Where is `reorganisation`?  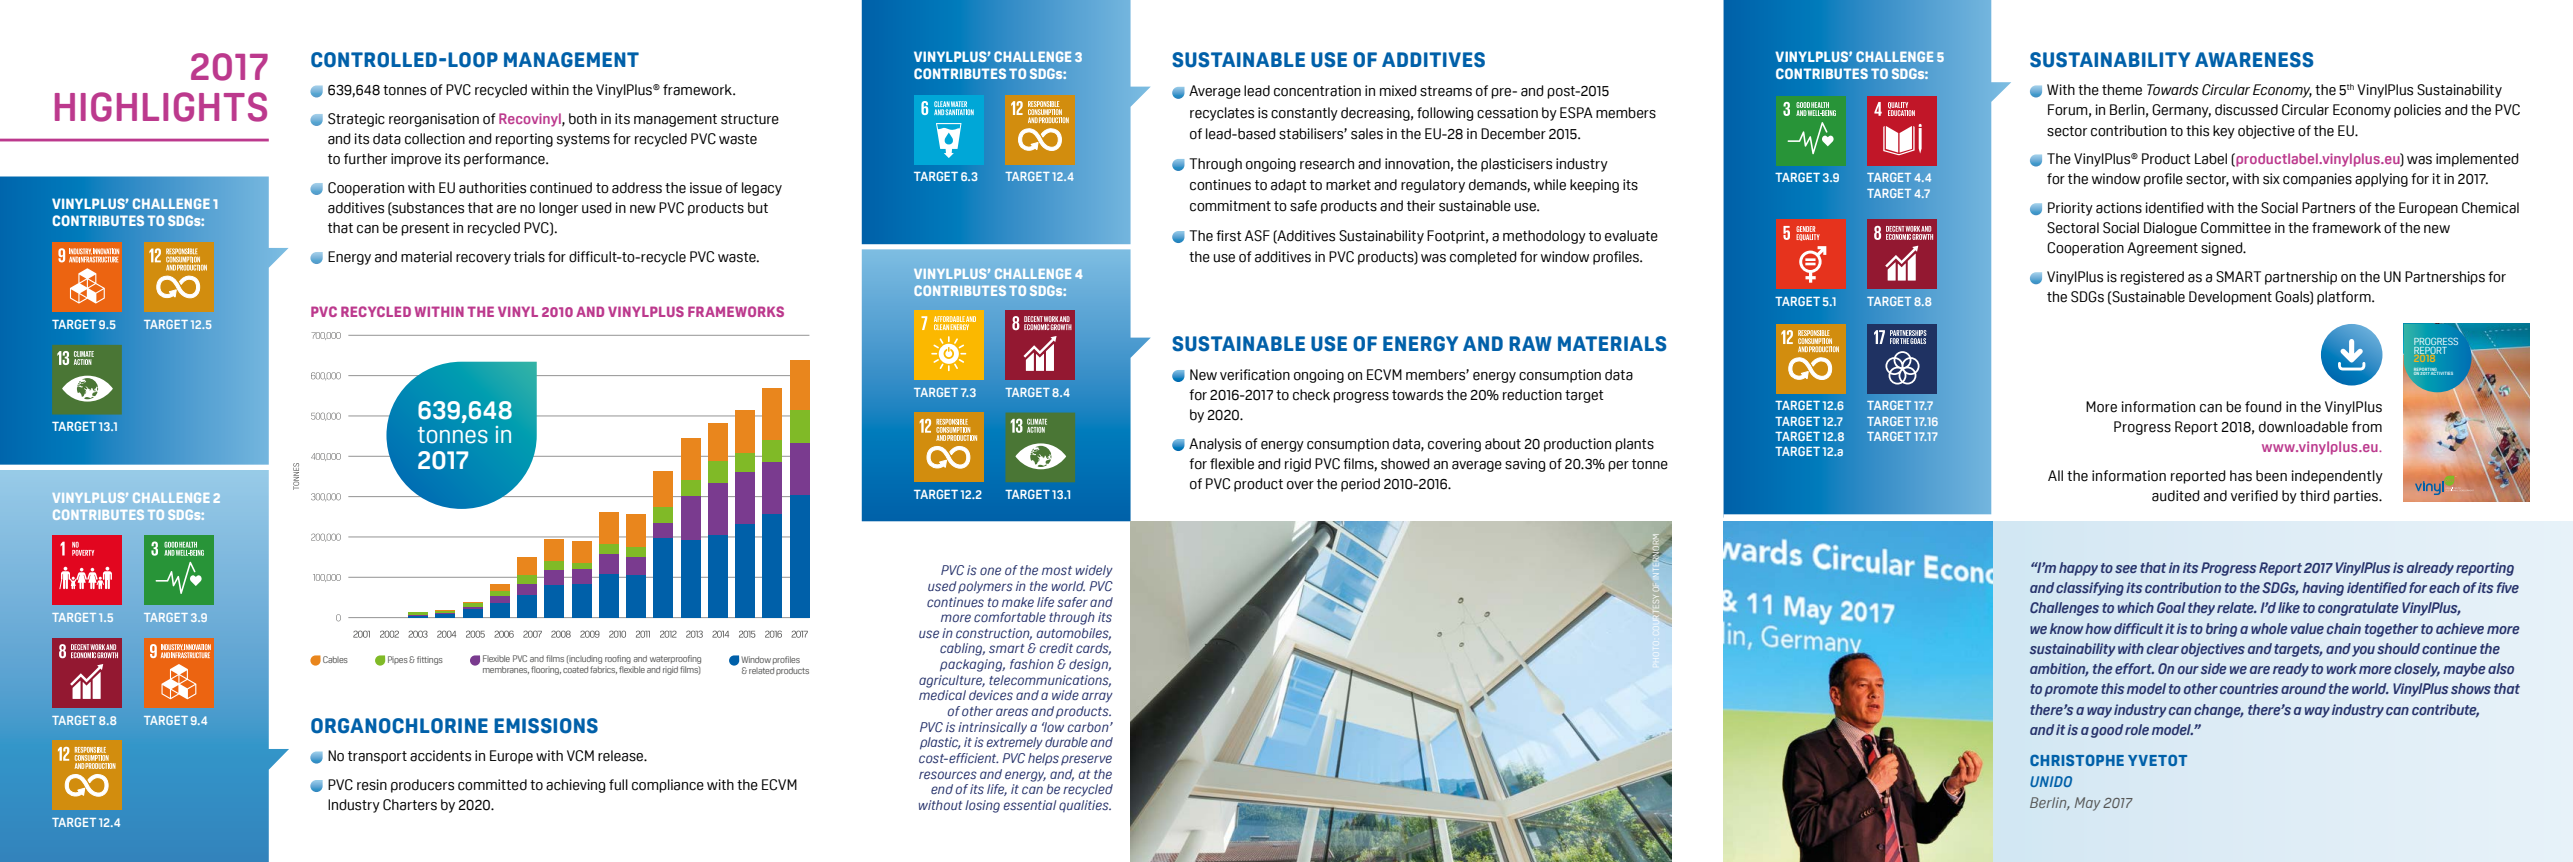 reorganisation is located at coordinates (434, 120).
